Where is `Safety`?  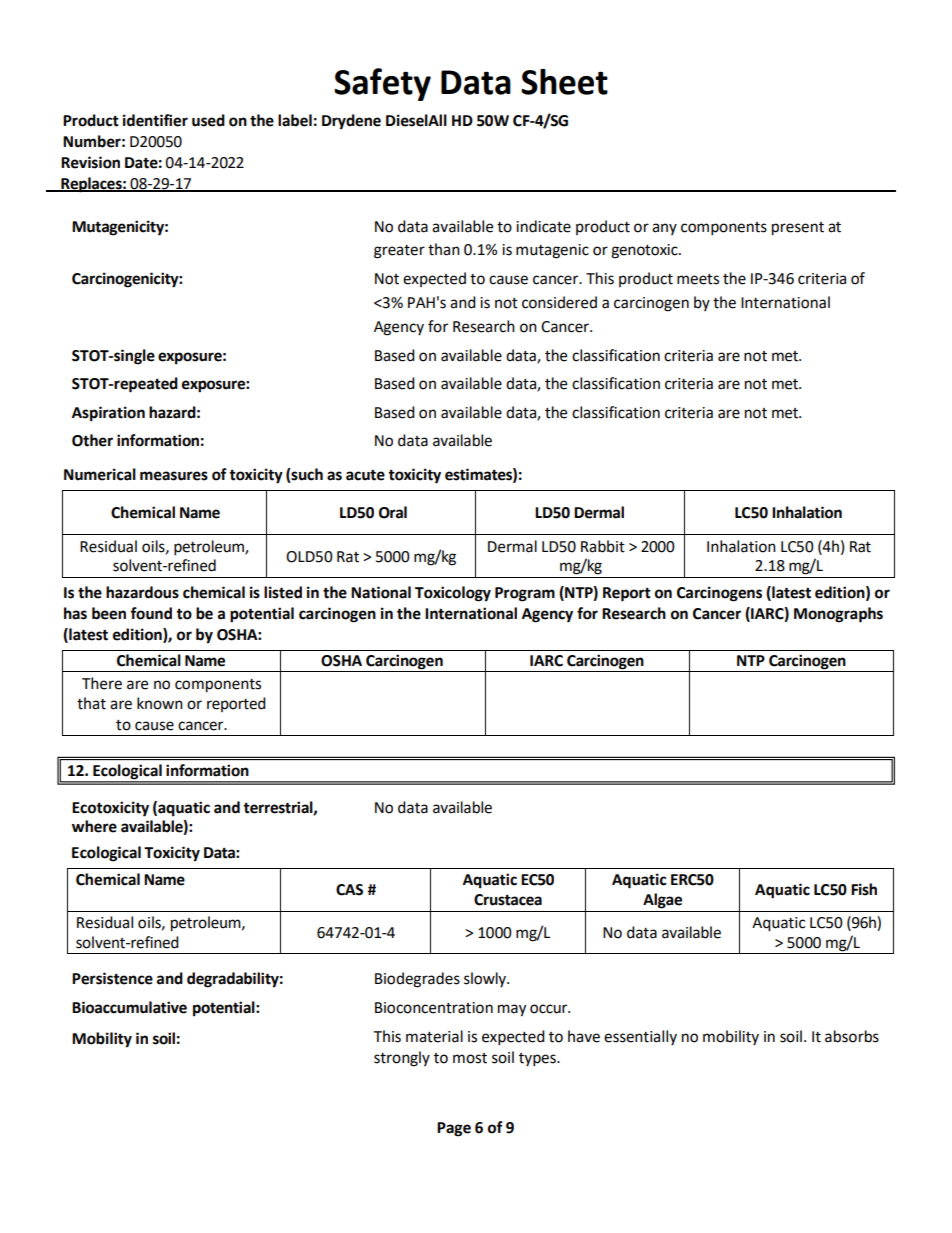 Safety is located at coordinates (382, 84).
